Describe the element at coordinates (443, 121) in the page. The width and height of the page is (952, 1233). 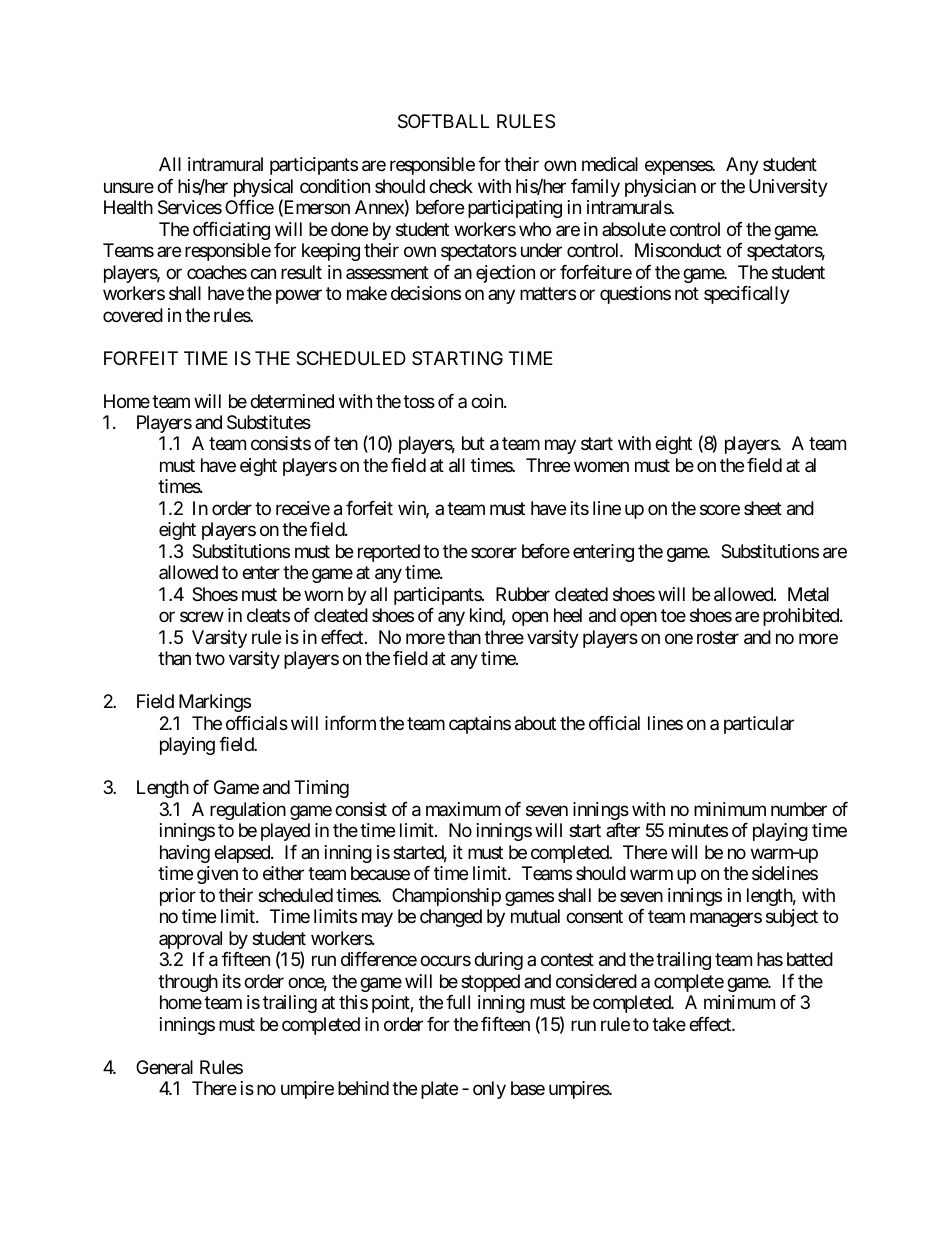
I see `SOFTBALL` at that location.
